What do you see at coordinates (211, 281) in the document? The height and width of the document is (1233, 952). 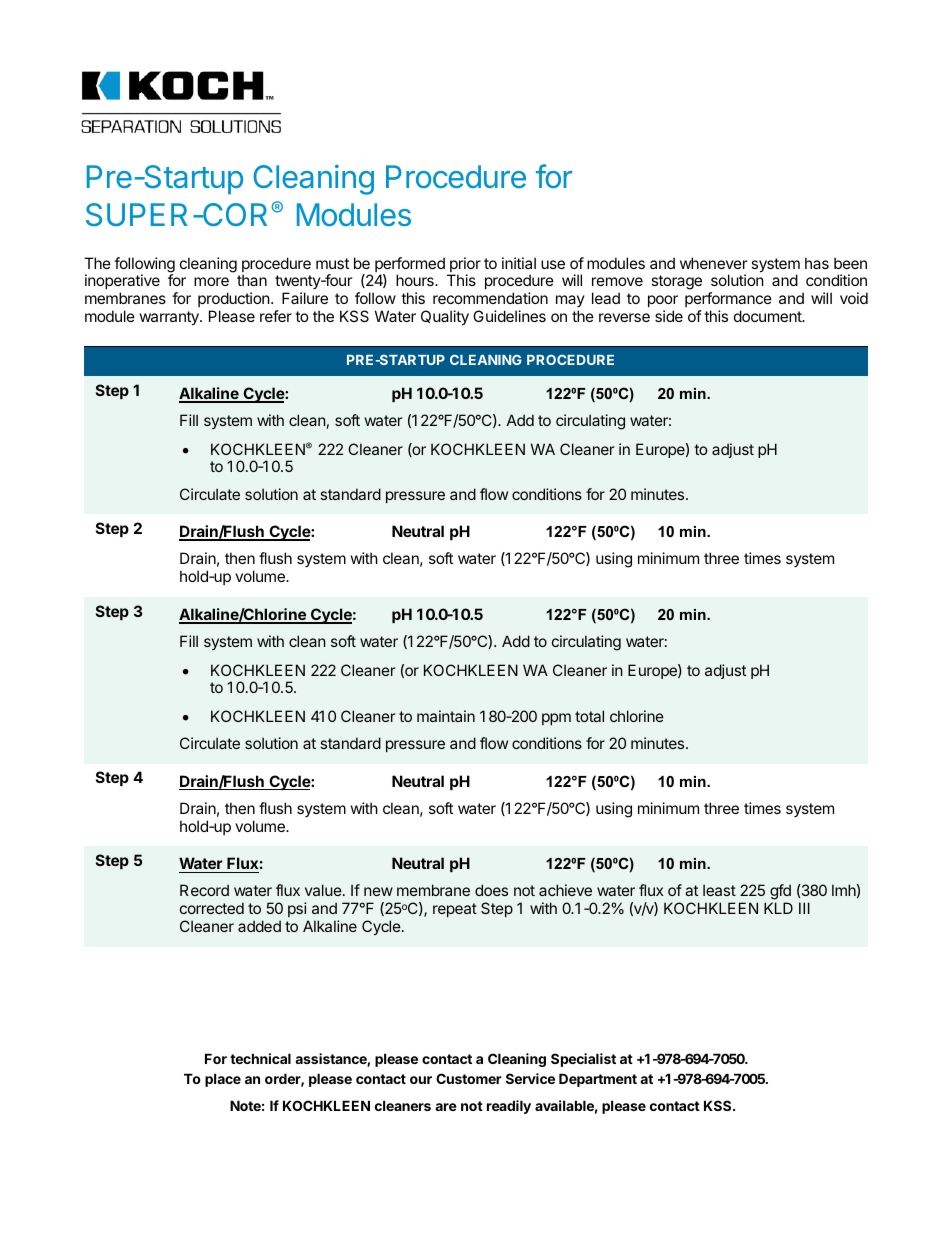 I see `more` at bounding box center [211, 281].
